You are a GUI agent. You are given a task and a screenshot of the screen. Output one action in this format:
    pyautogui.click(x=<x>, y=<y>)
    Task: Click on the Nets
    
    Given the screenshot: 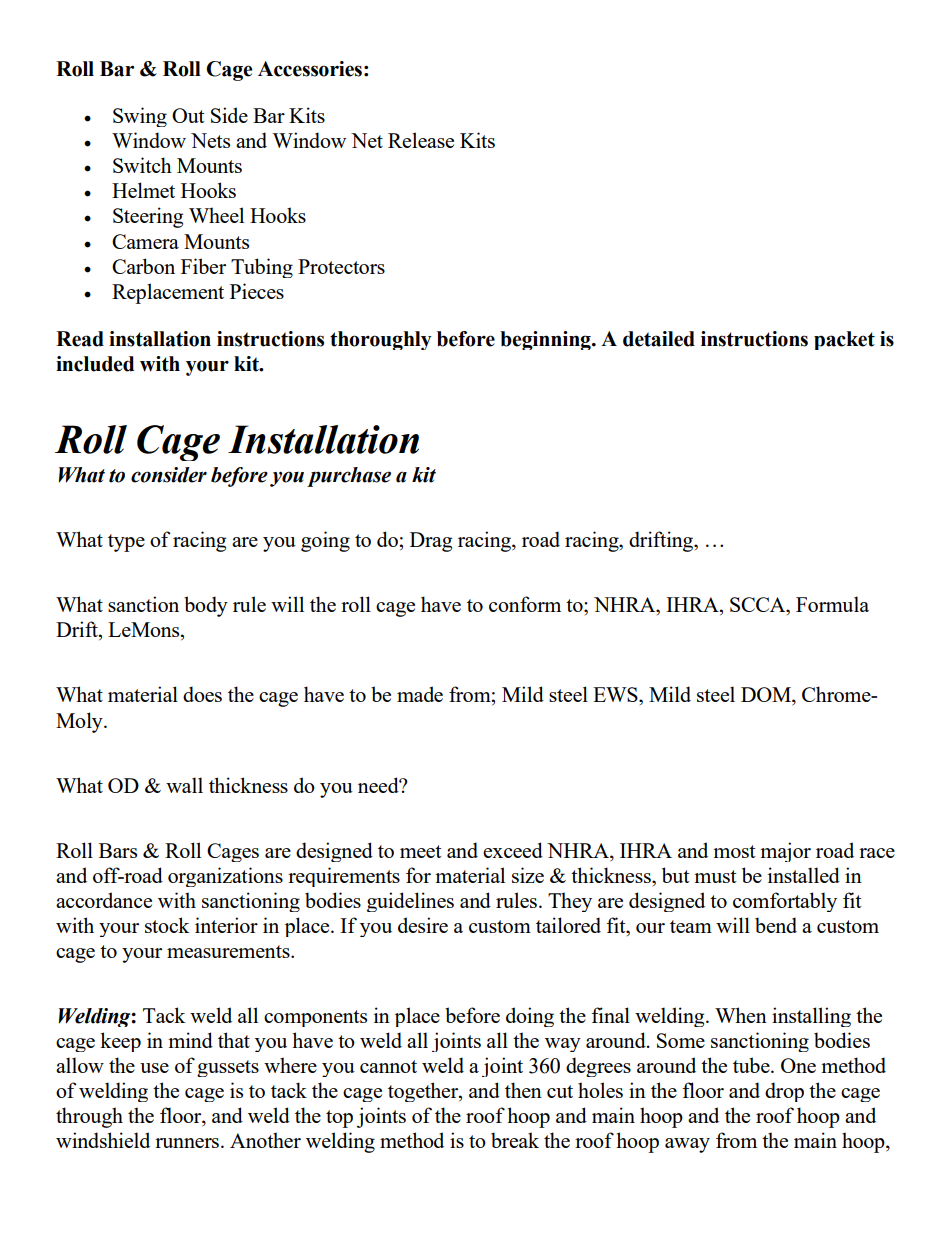 What is the action you would take?
    pyautogui.click(x=210, y=140)
